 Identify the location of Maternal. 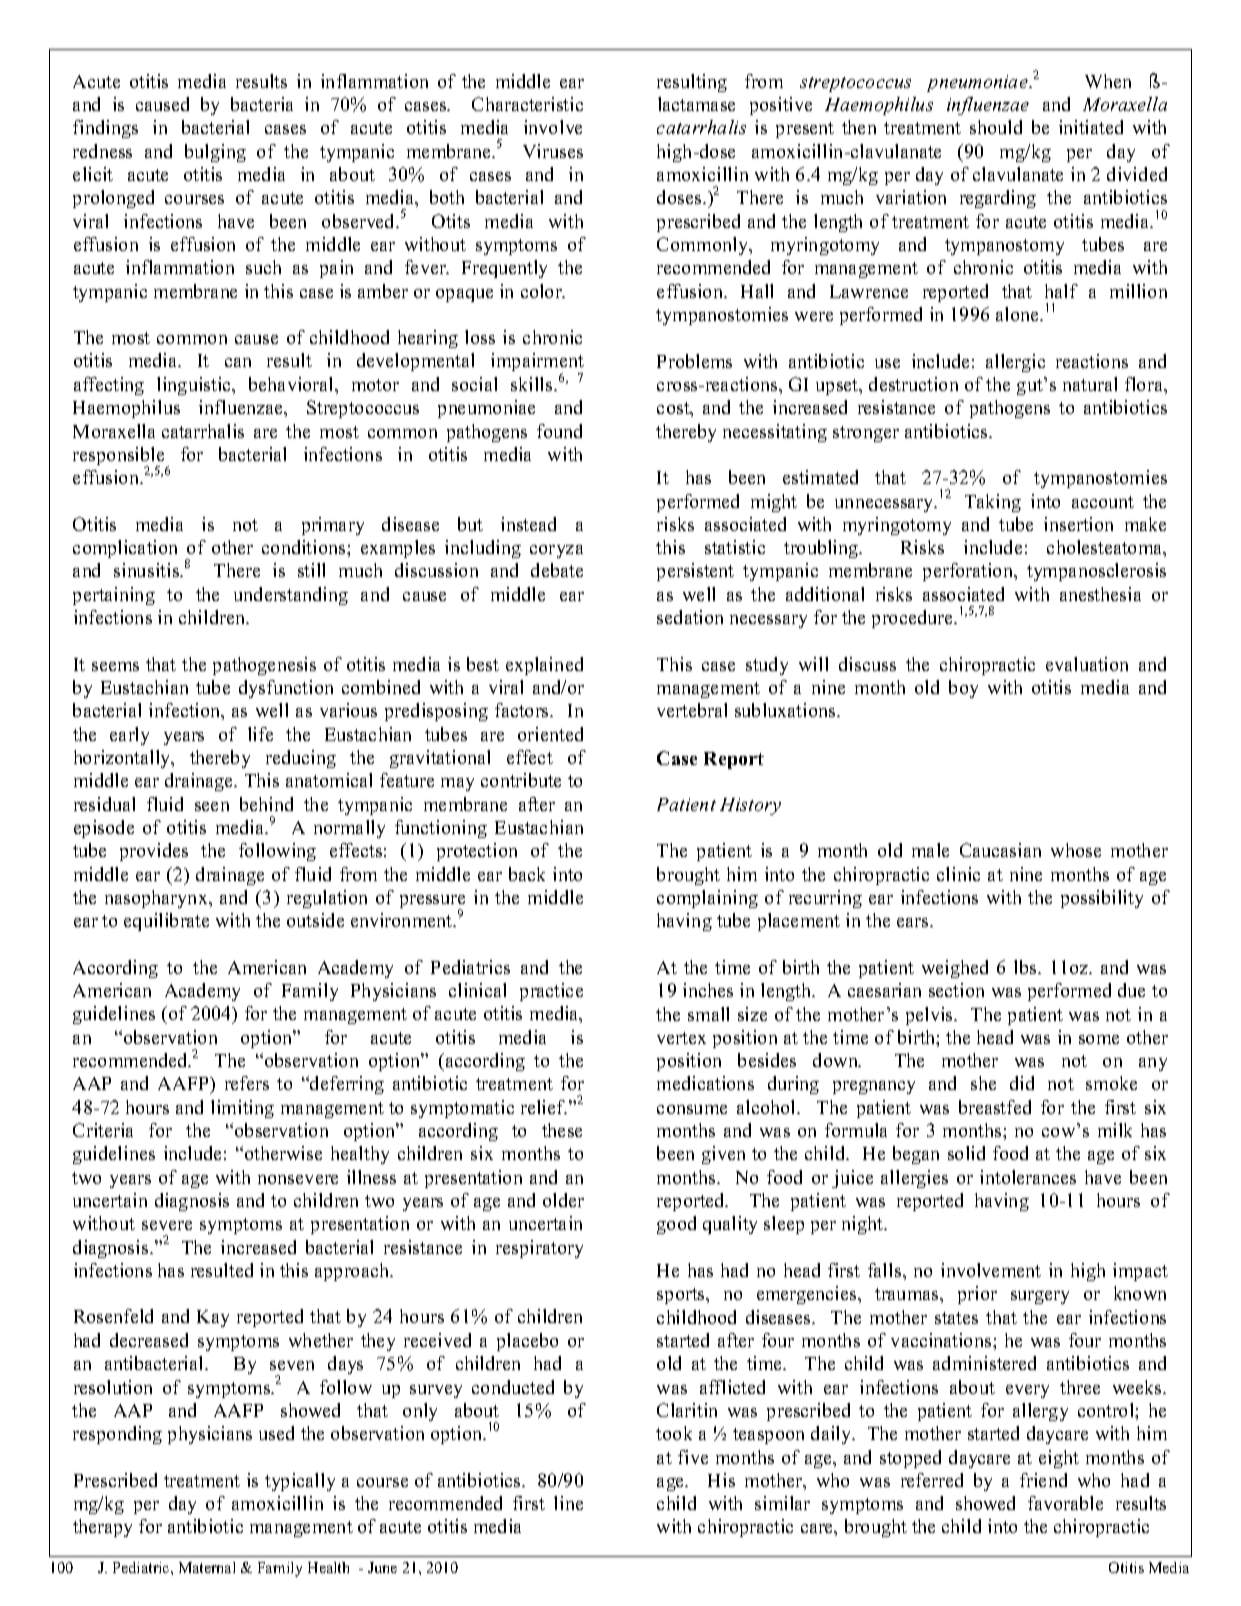
(207, 1567).
